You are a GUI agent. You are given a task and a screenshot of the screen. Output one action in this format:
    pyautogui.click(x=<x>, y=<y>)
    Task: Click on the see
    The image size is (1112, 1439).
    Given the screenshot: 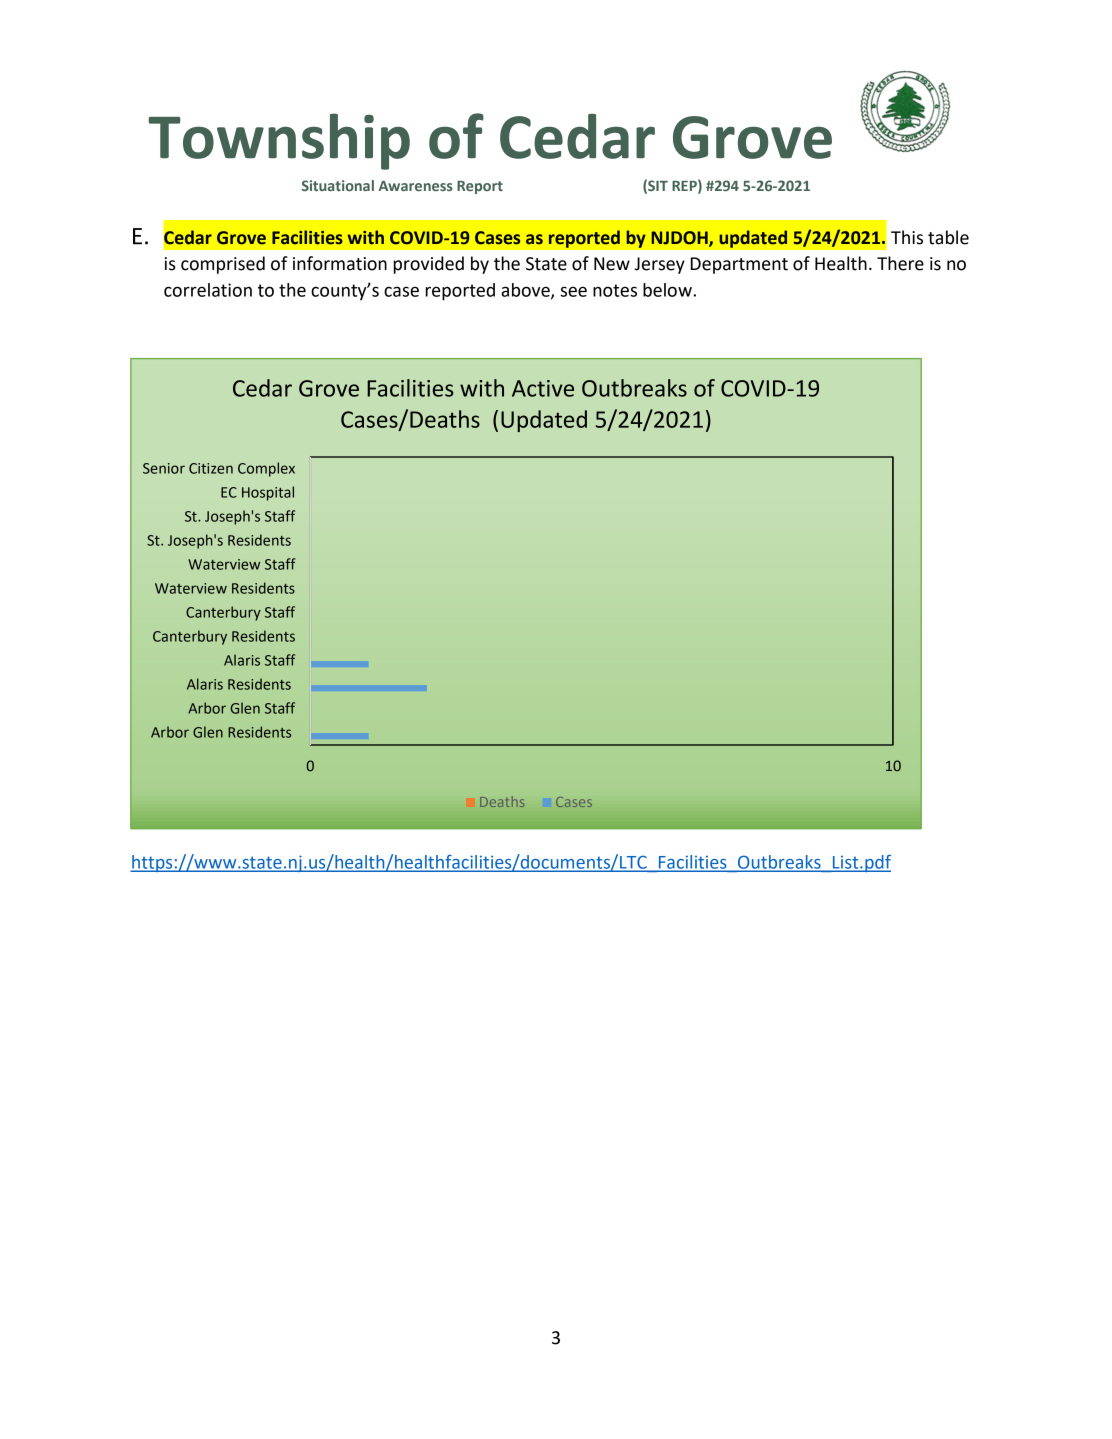 What is the action you would take?
    pyautogui.click(x=573, y=291)
